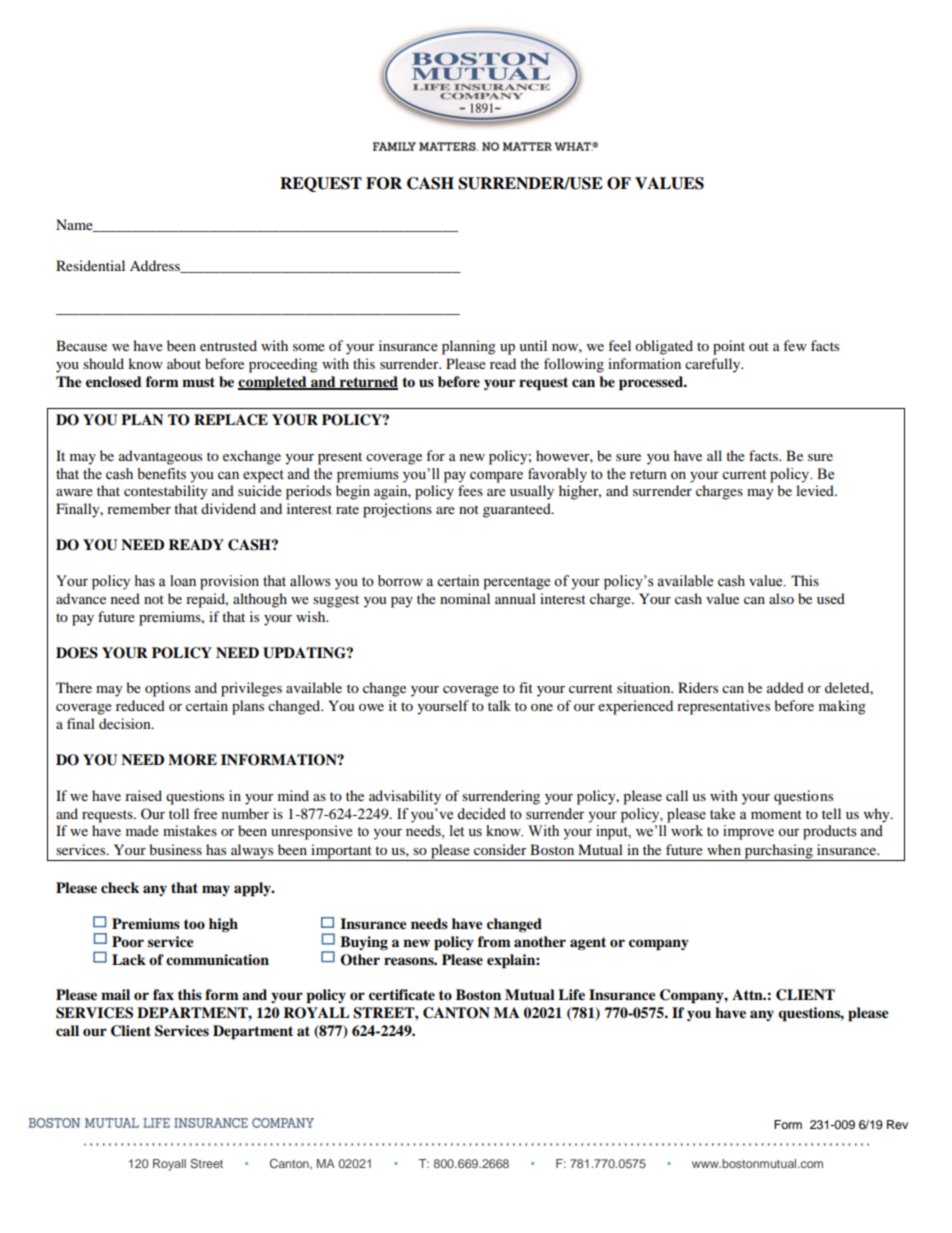  I want to click on percentage, so click(516, 583).
